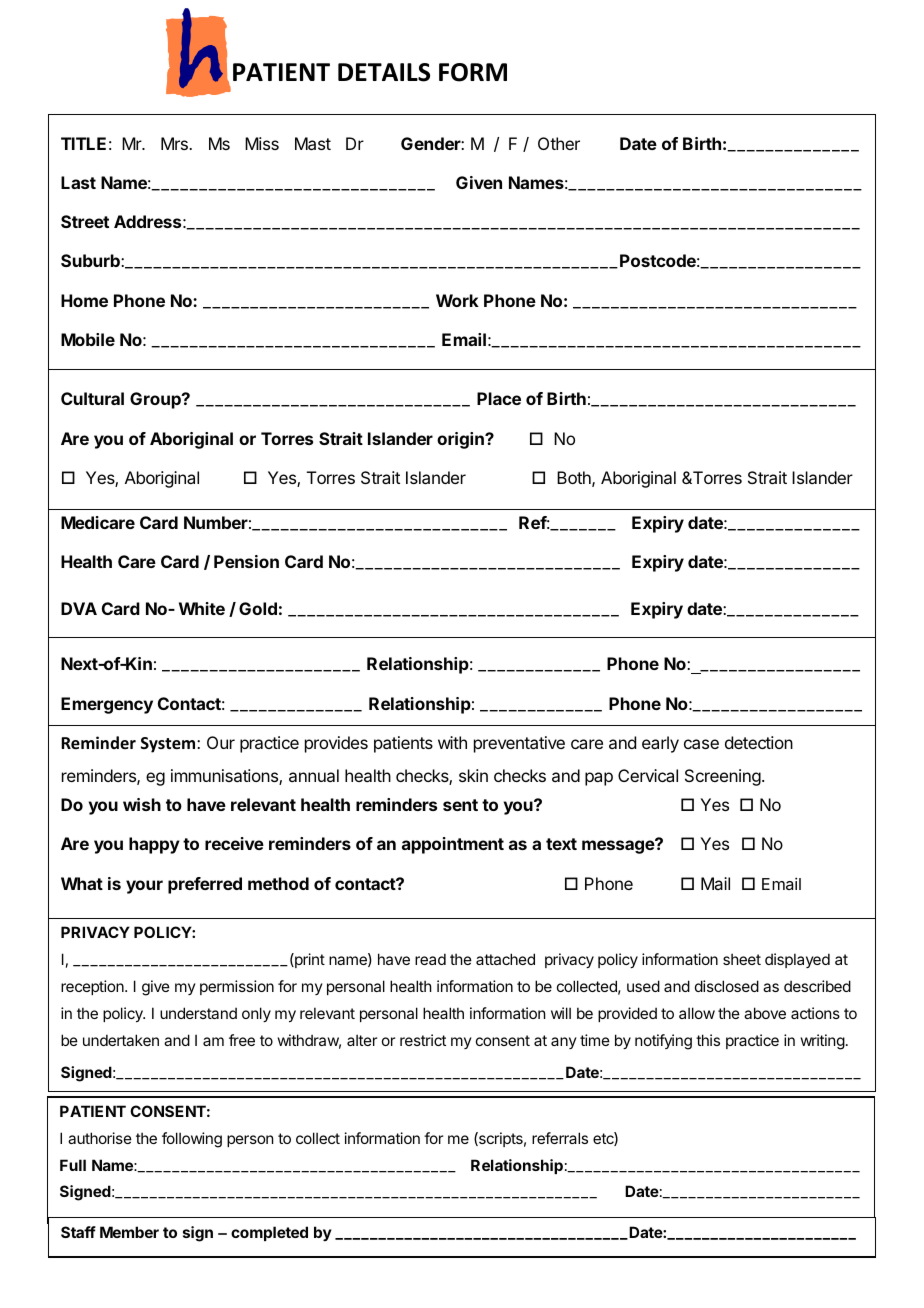 This screenshot has width=924, height=1308. I want to click on referrals, so click(560, 1138).
